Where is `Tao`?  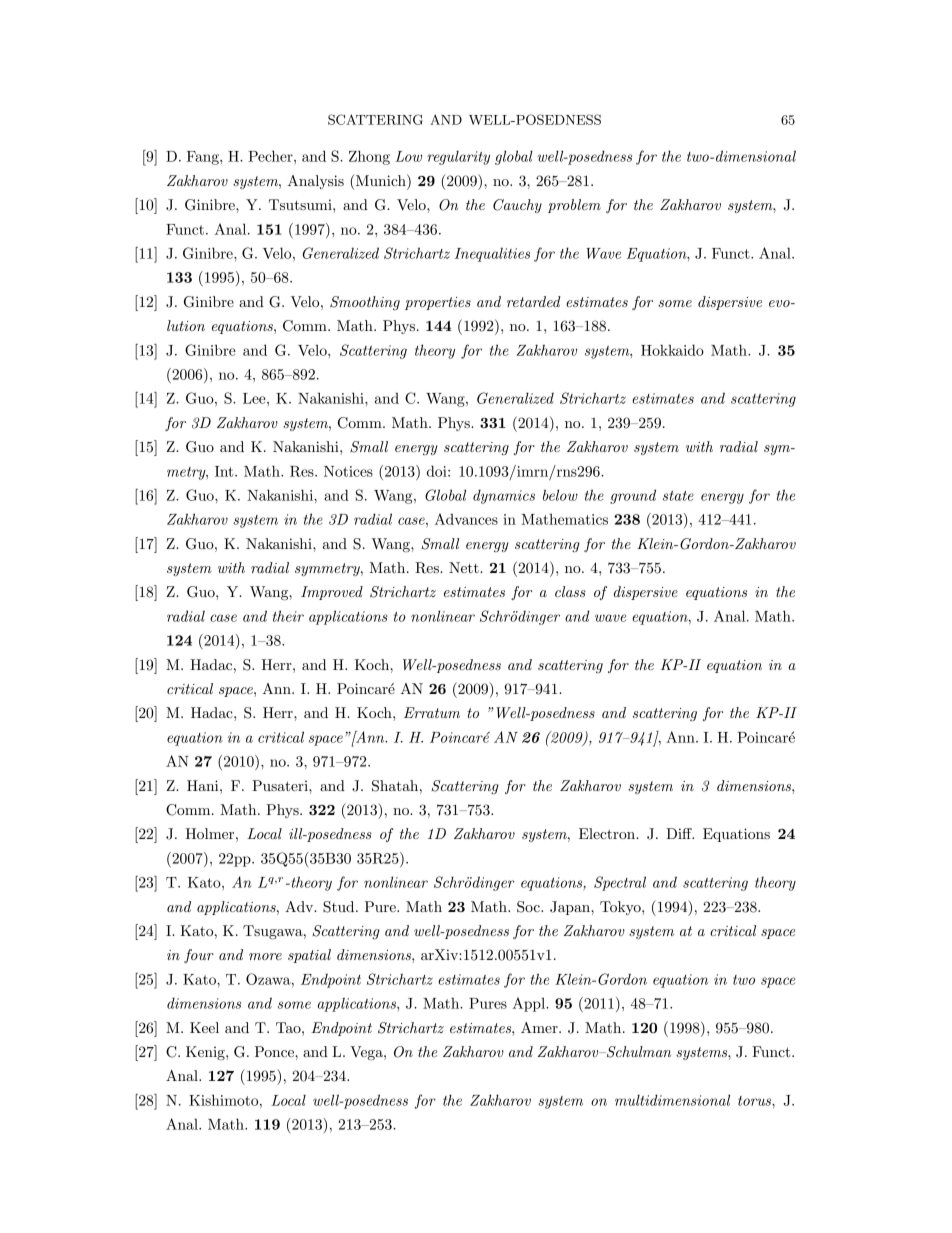
Tao is located at coordinates (289, 1027).
